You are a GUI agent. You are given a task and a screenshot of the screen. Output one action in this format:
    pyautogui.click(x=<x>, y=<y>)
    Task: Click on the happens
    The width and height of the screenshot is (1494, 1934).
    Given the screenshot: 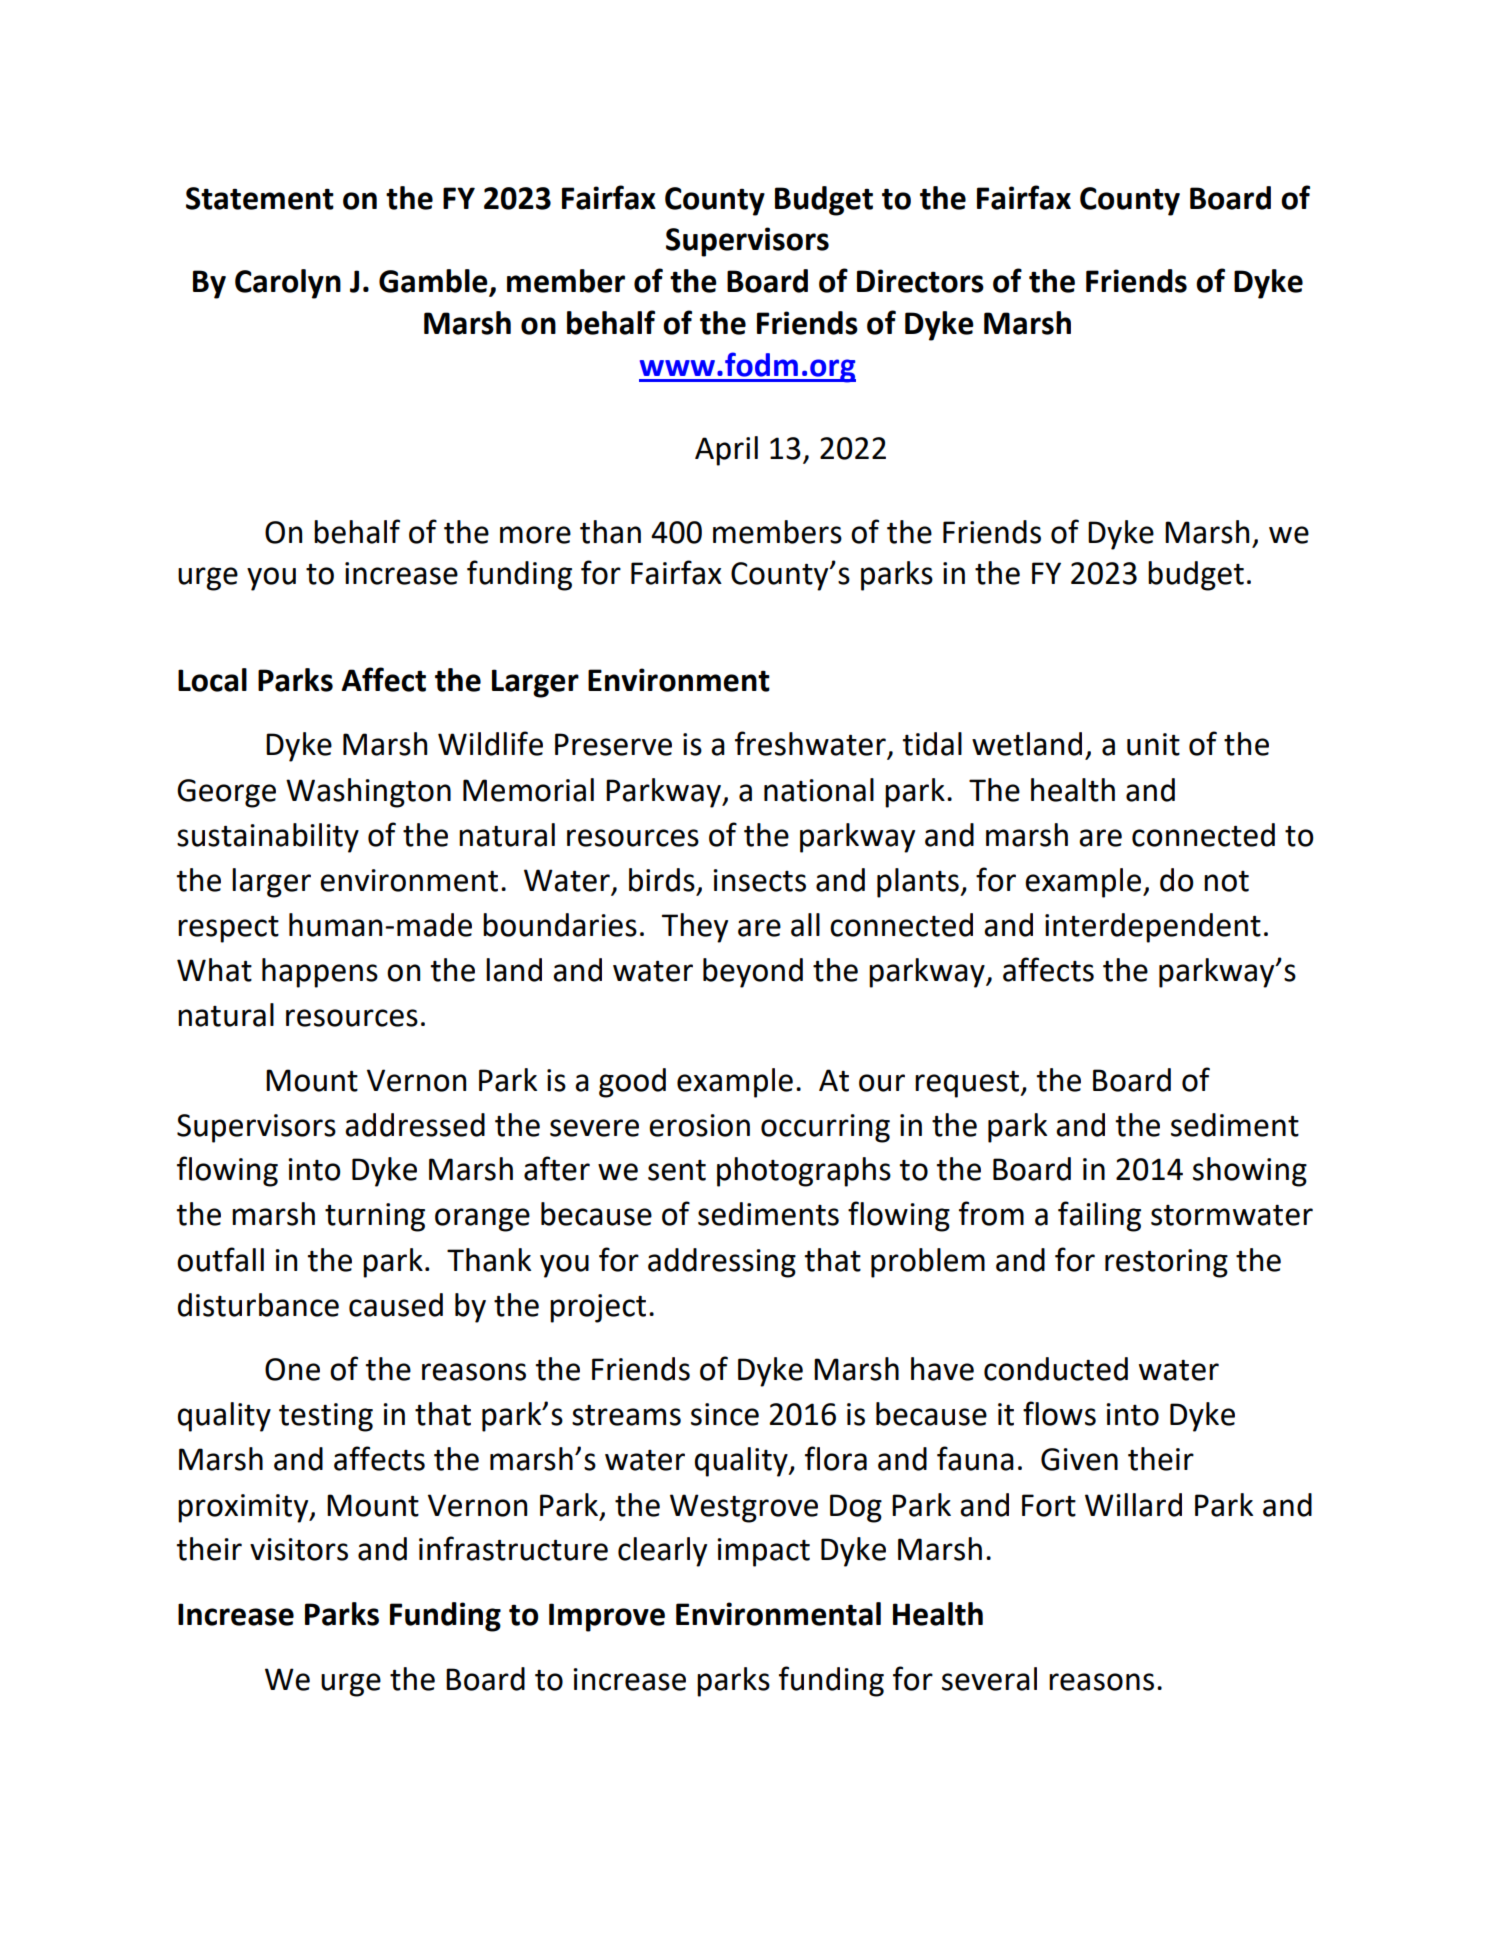 What is the action you would take?
    pyautogui.click(x=320, y=973)
